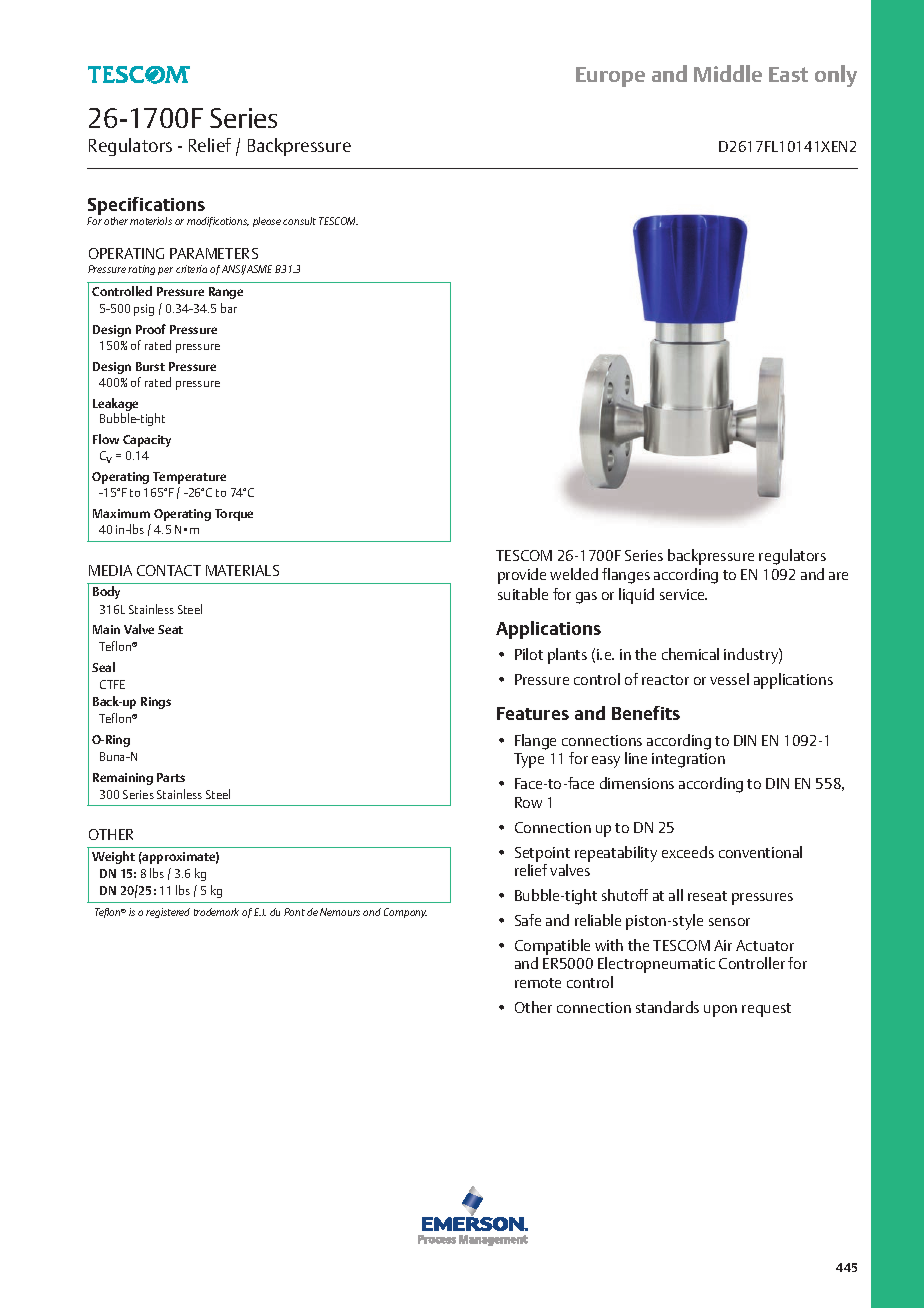 The width and height of the document is (924, 1308). Describe the element at coordinates (728, 73) in the document. I see `Middle` at that location.
